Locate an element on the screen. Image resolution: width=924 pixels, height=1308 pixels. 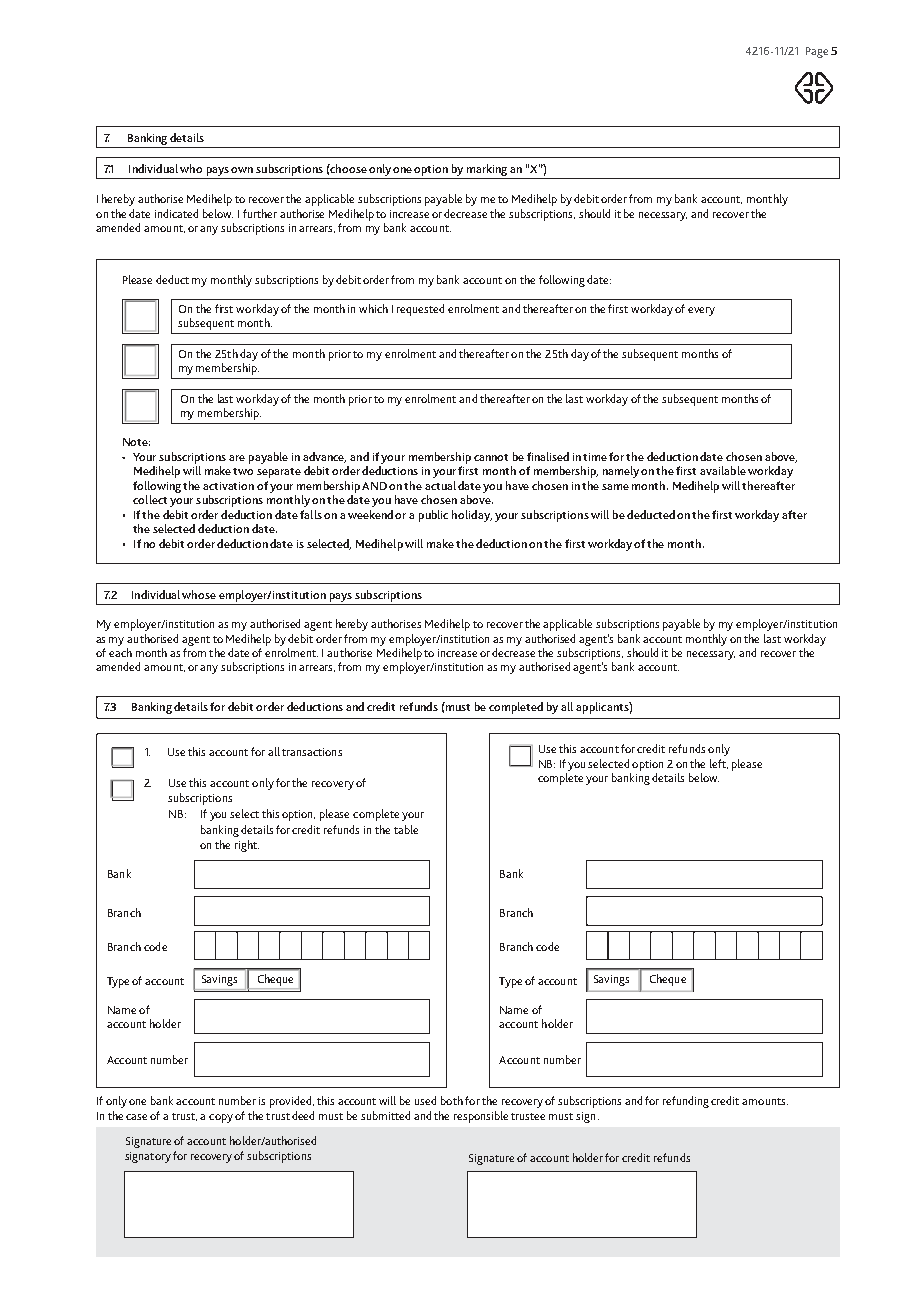
available is located at coordinates (723, 470).
